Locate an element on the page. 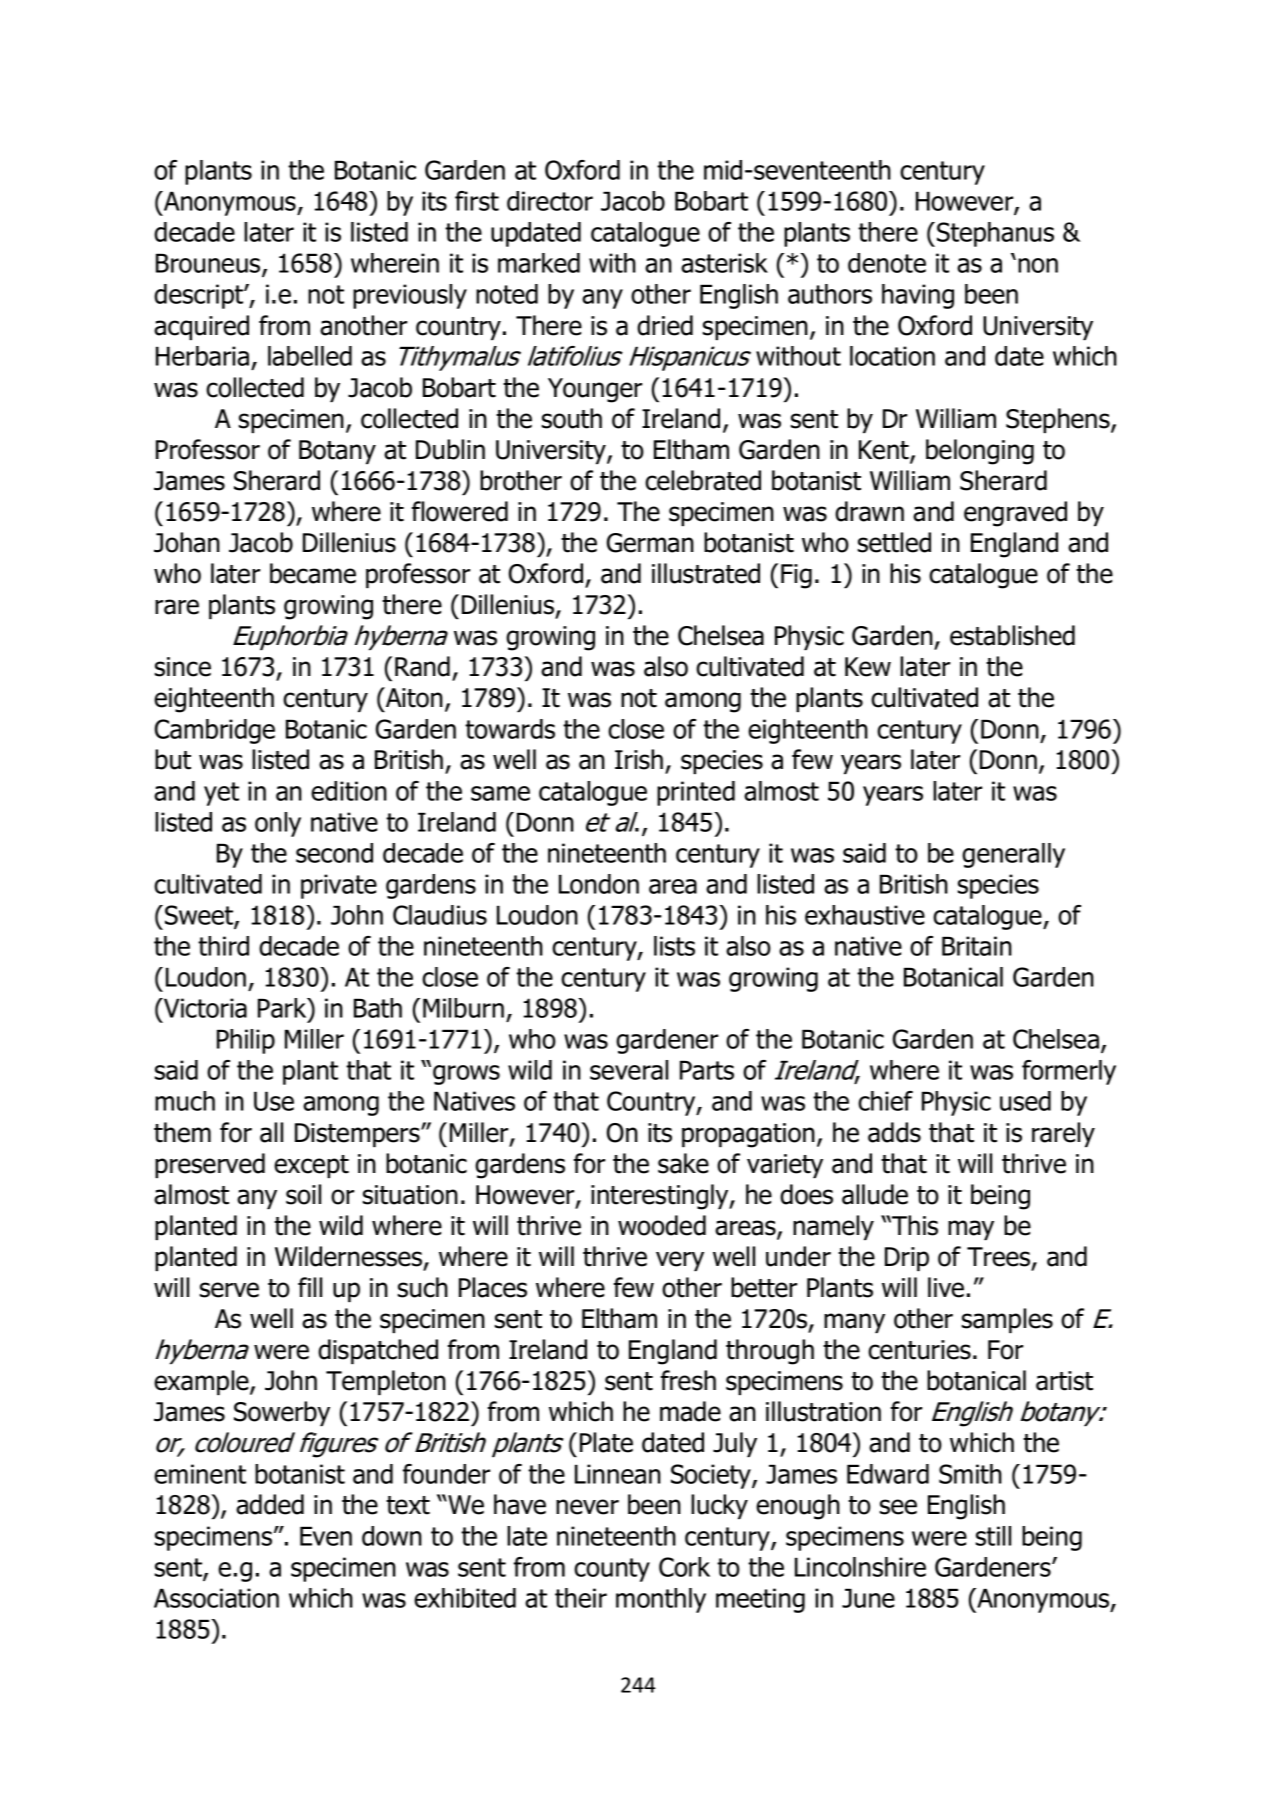  county is located at coordinates (612, 1570).
